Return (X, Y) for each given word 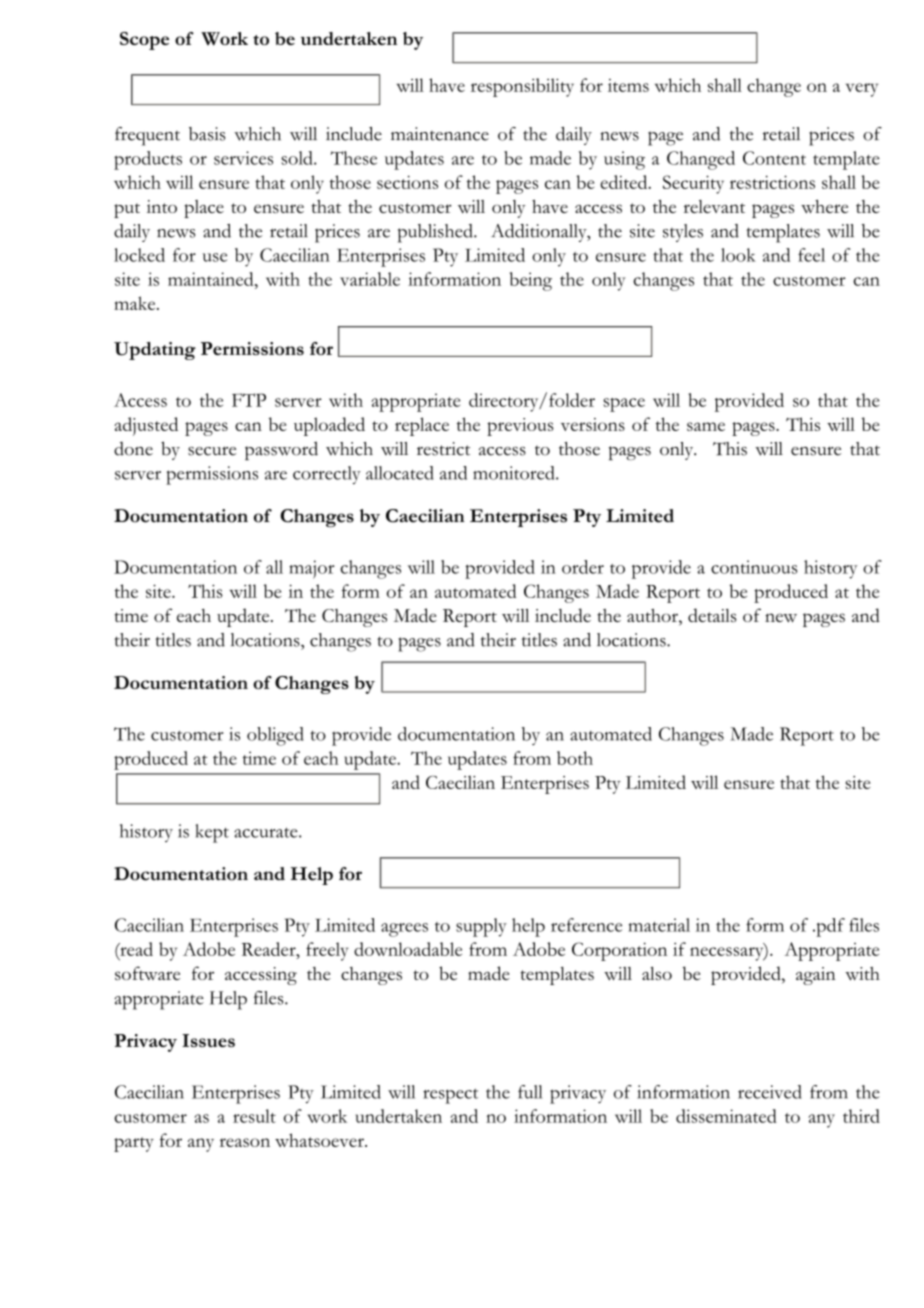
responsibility (522, 87)
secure (212, 451)
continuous (754, 567)
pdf (829, 927)
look (738, 255)
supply (481, 927)
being (531, 281)
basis (207, 134)
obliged (275, 736)
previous (520, 427)
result (254, 1116)
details (712, 615)
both (575, 758)
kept (212, 833)
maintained (212, 279)
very (862, 90)
